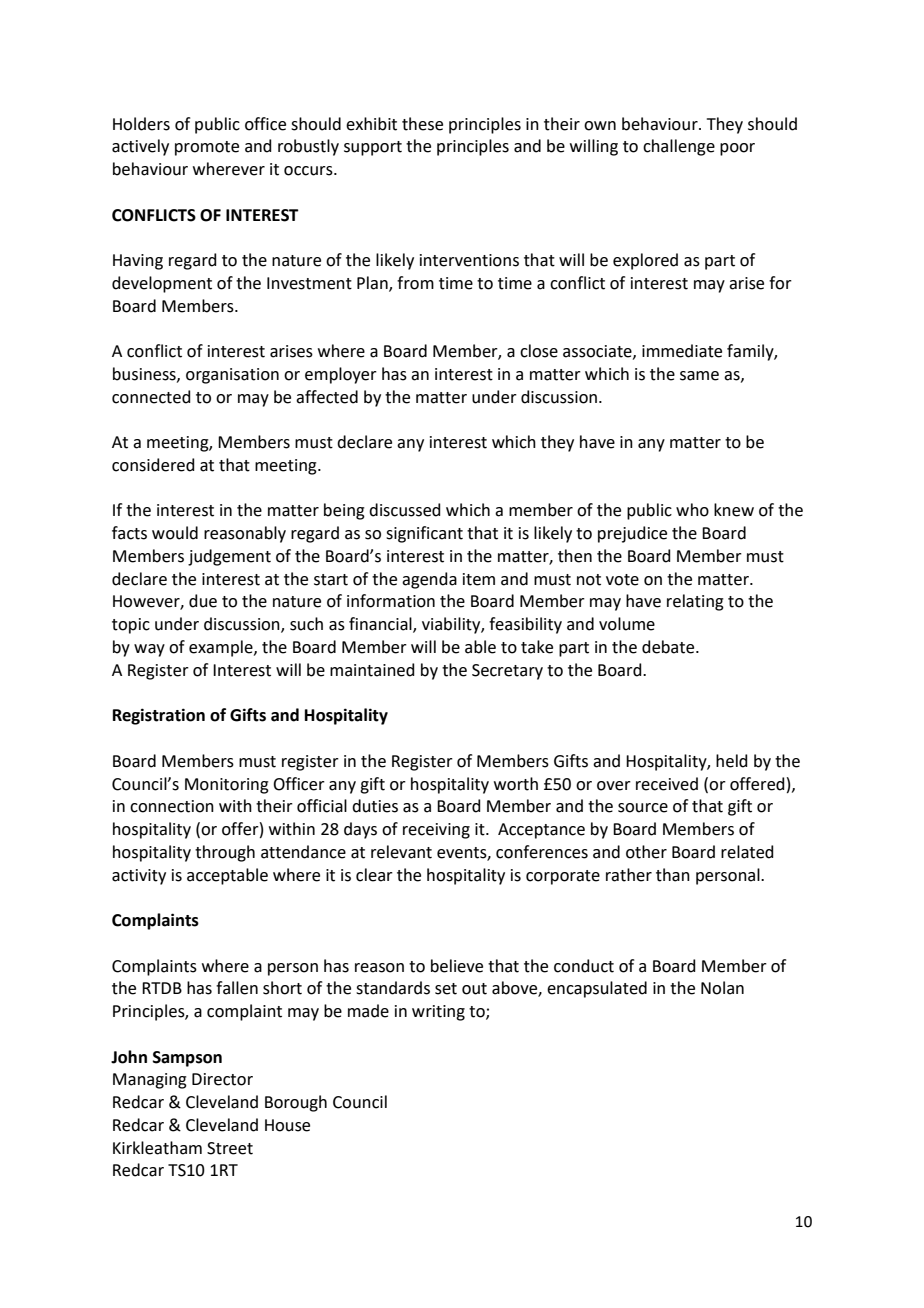 This page has height=1308, width=924. Describe the element at coordinates (230, 1148) in the page. I see `Street` at that location.
